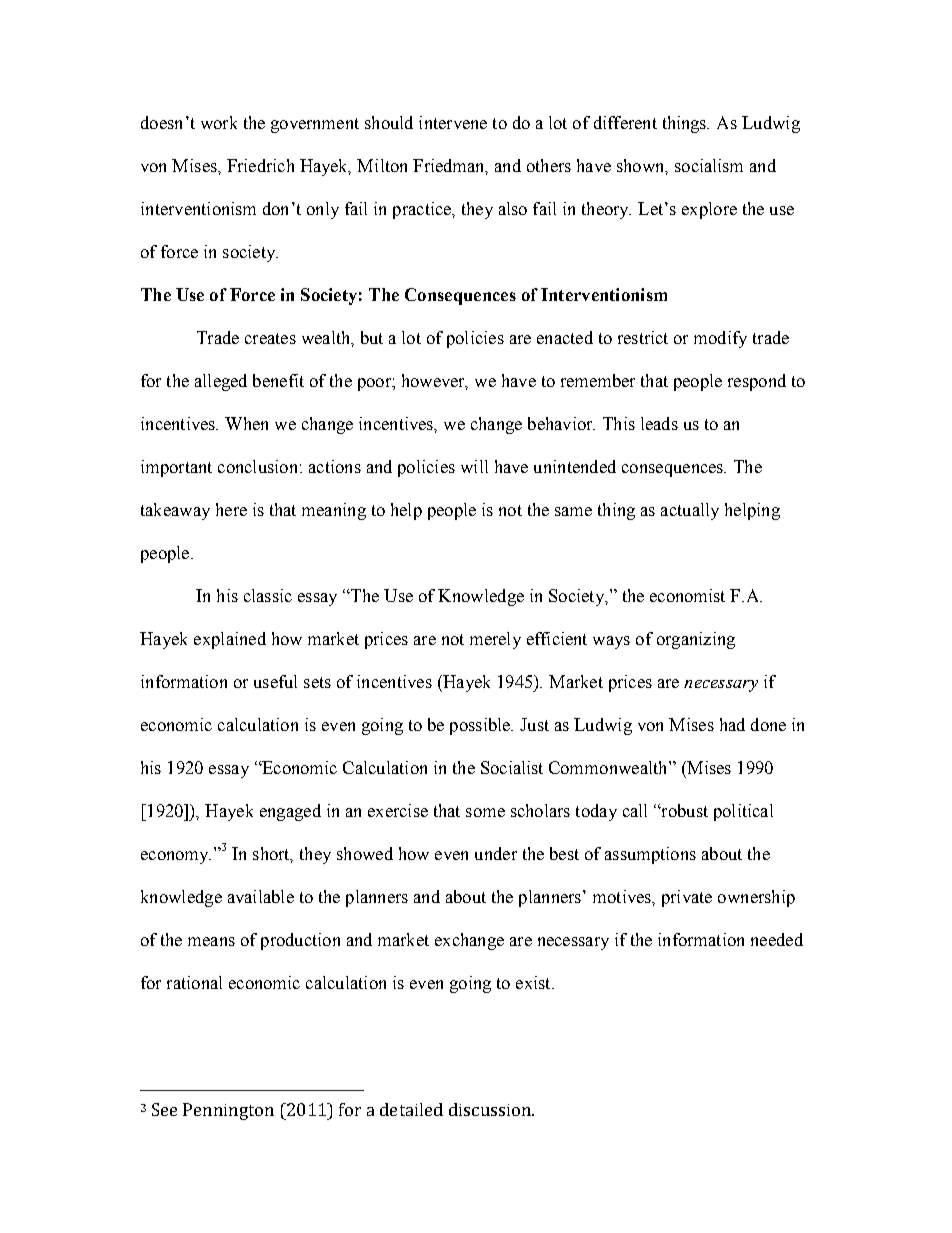 The image size is (952, 1233). Describe the element at coordinates (231, 509) in the screenshot. I see `here` at that location.
